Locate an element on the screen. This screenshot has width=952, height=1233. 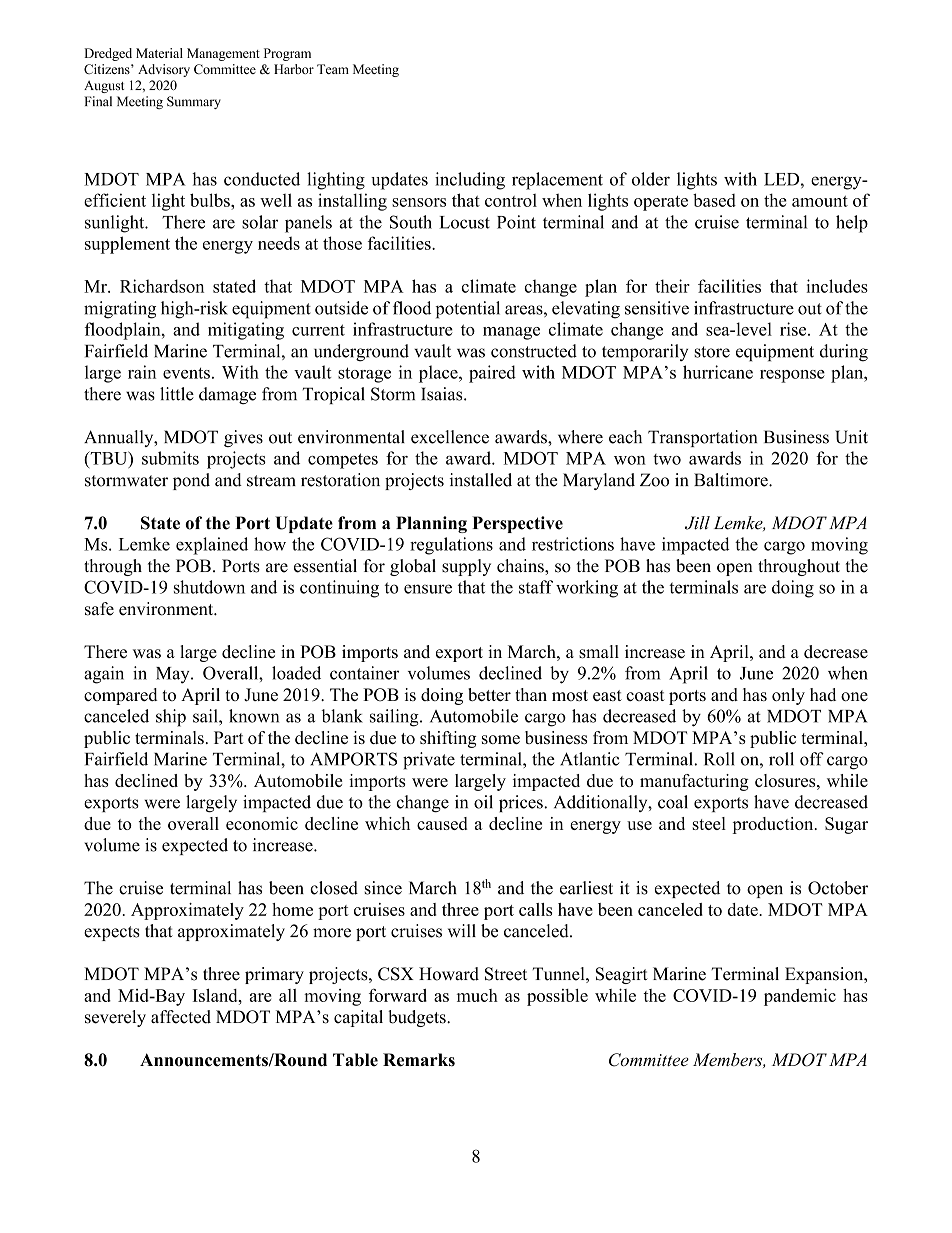
explained is located at coordinates (212, 546).
